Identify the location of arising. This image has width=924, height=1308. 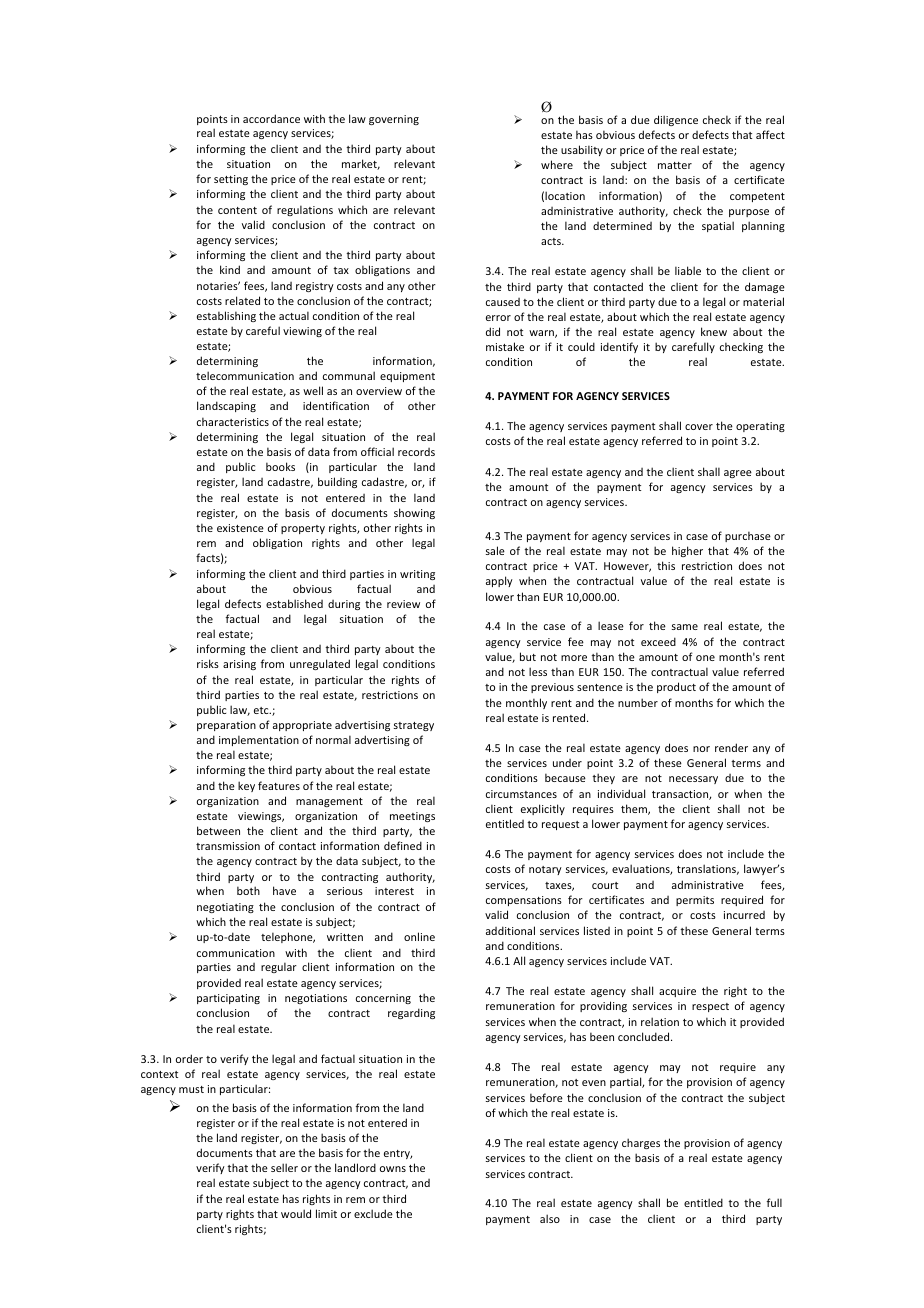
(239, 665).
